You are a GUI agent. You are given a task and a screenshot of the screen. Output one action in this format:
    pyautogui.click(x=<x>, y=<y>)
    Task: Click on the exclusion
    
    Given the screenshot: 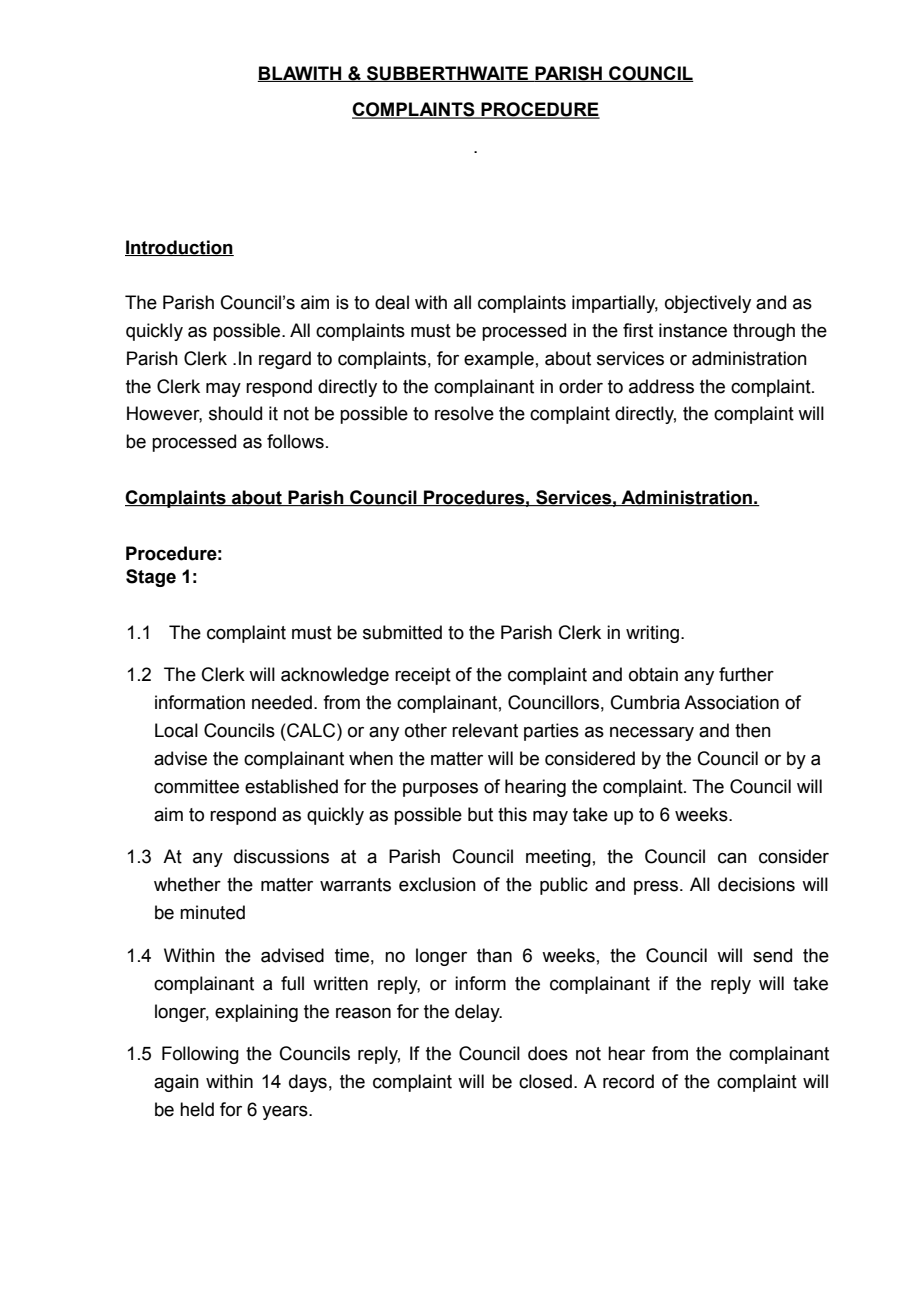 What is the action you would take?
    pyautogui.click(x=437, y=884)
